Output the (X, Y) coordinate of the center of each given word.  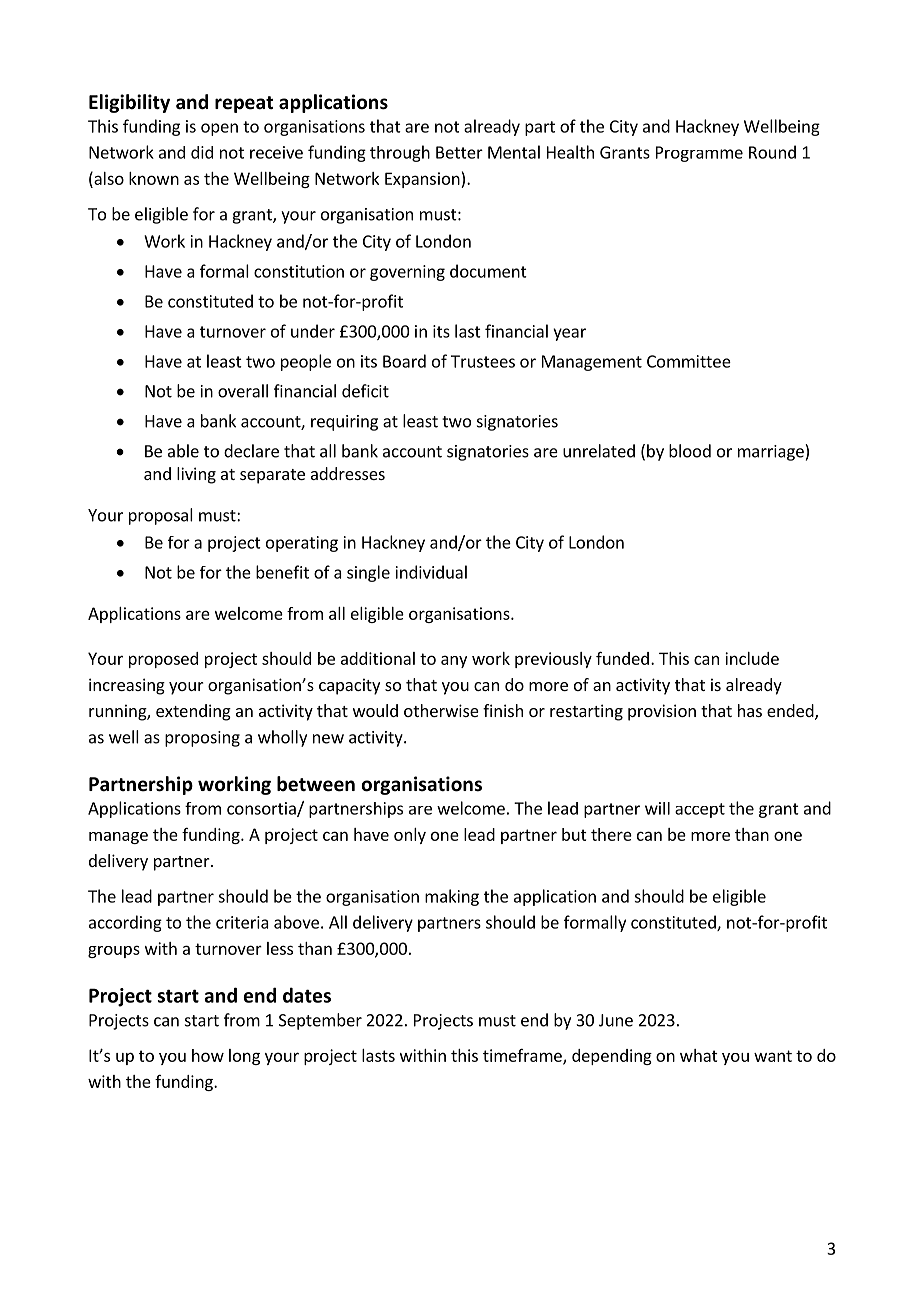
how (208, 1055)
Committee (689, 361)
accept (700, 810)
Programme (699, 154)
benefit (282, 572)
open (219, 129)
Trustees (483, 361)
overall (243, 391)
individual (431, 572)
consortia (262, 809)
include (752, 658)
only (410, 836)
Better (459, 152)
